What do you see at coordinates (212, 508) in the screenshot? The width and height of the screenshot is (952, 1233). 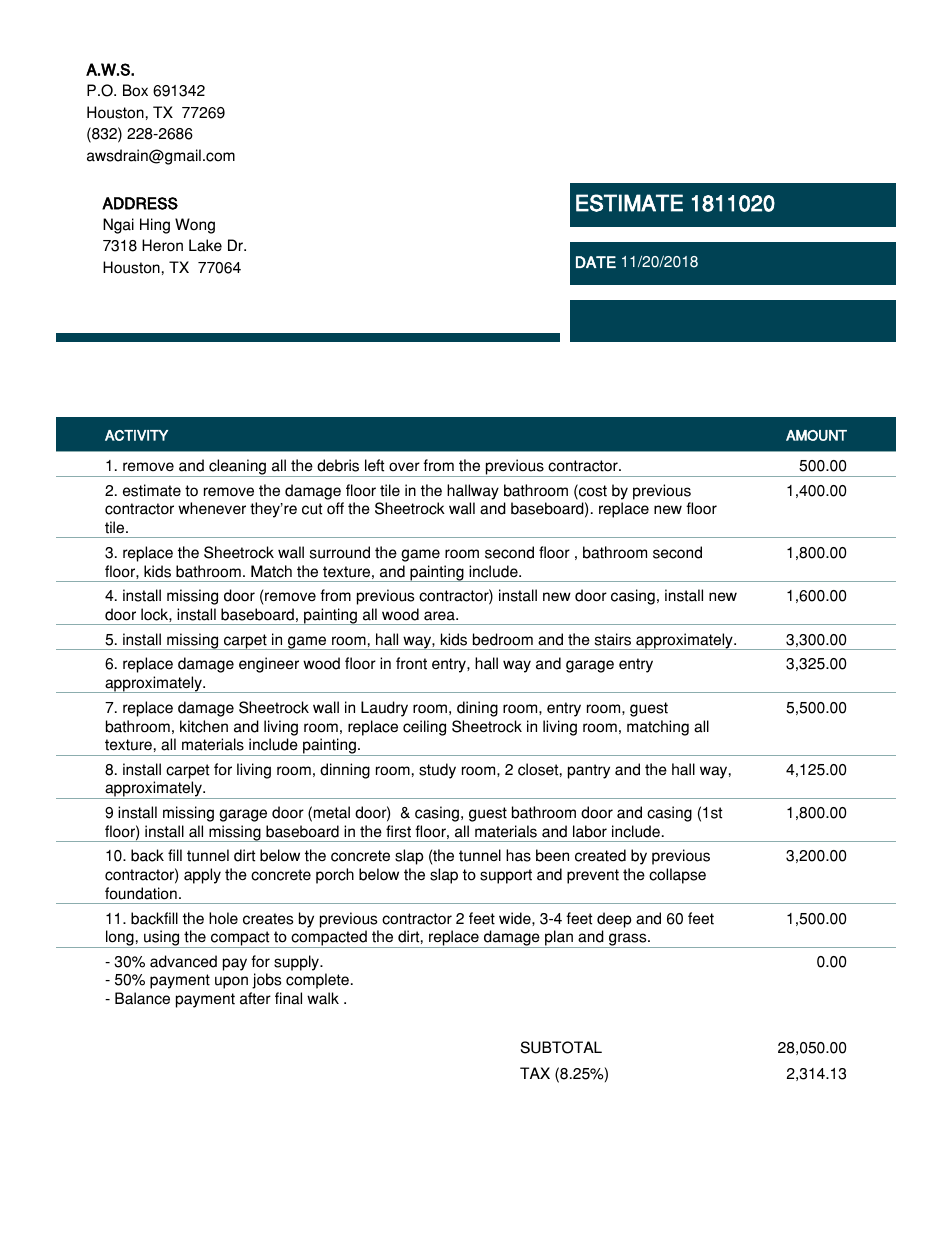 I see `whenever` at bounding box center [212, 508].
